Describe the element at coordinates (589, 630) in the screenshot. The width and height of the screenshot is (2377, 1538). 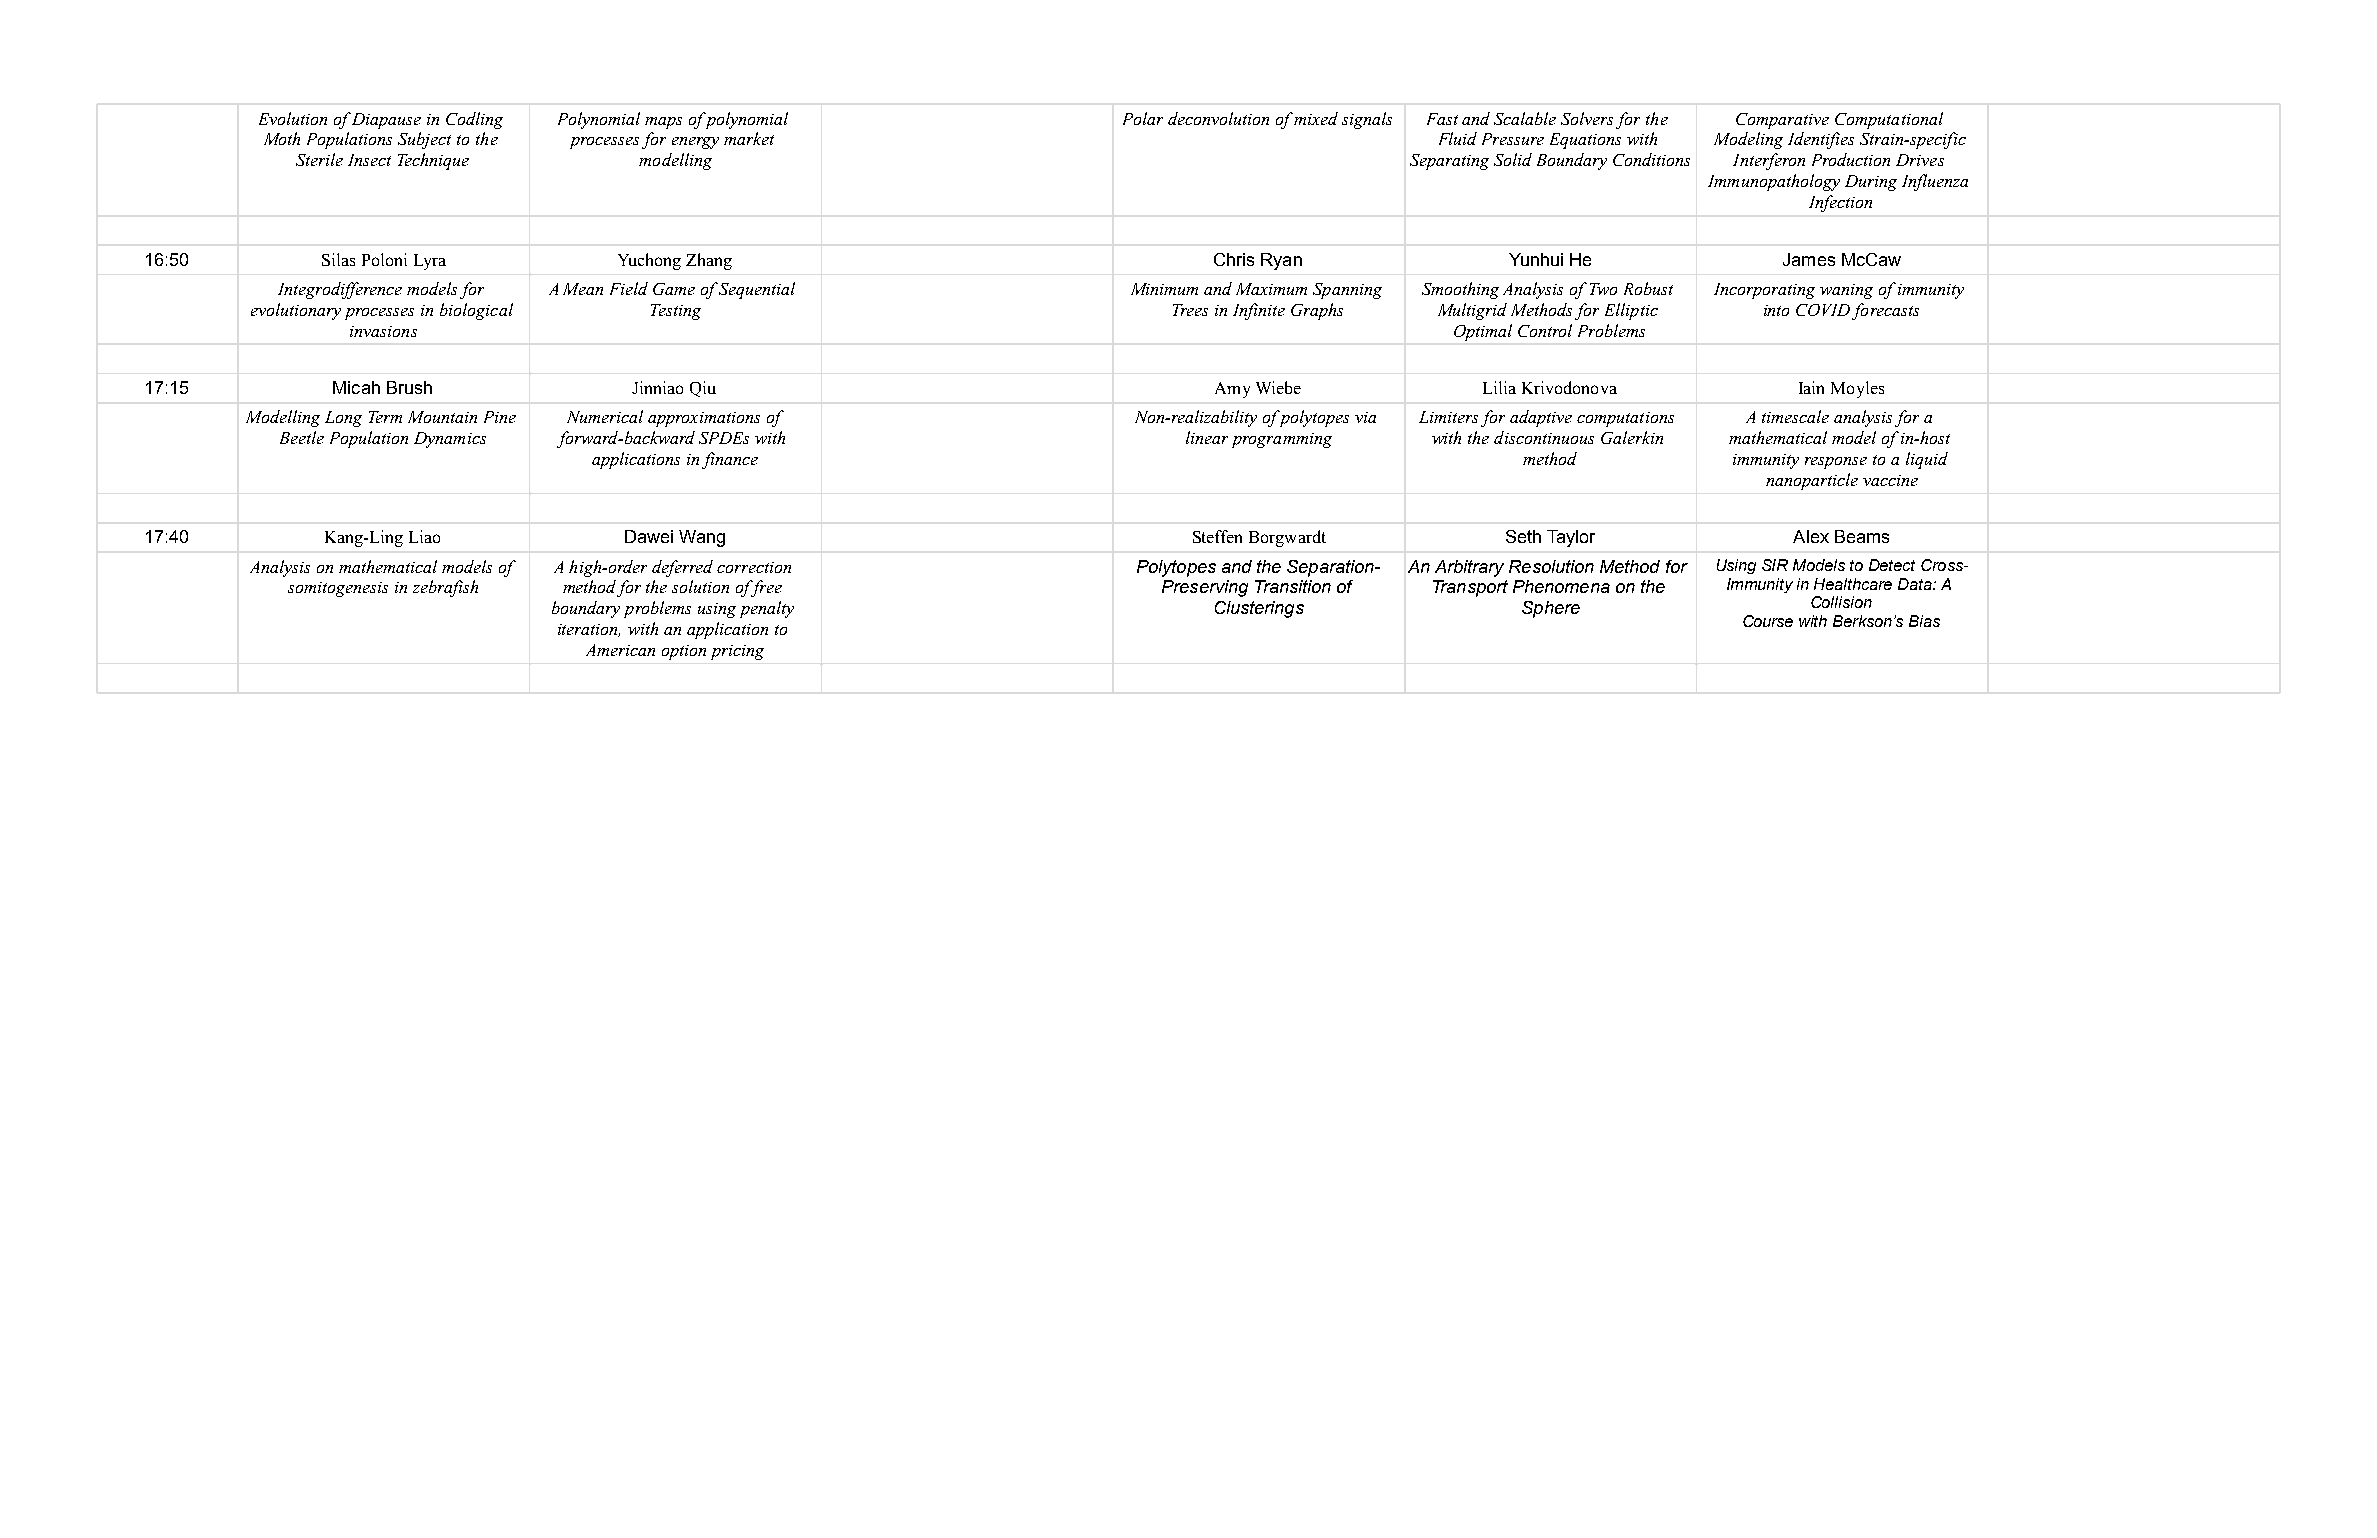
I see `iteration` at that location.
